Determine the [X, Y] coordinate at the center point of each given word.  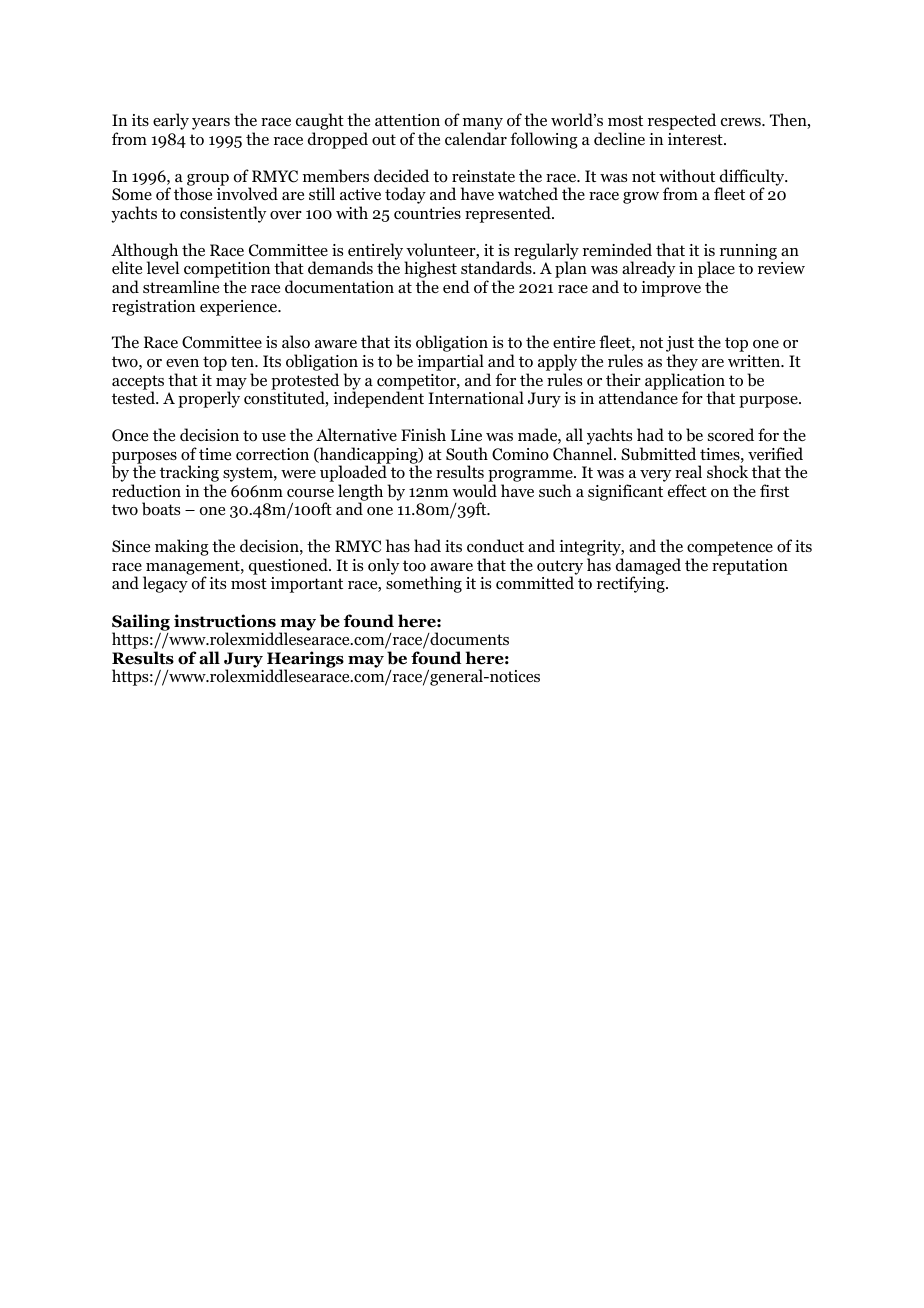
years [211, 124]
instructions [225, 621]
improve [671, 289]
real [688, 471]
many [482, 125]
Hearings [305, 660]
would [475, 491]
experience [240, 308]
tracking [189, 475]
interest [696, 139]
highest [430, 271]
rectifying [632, 584]
